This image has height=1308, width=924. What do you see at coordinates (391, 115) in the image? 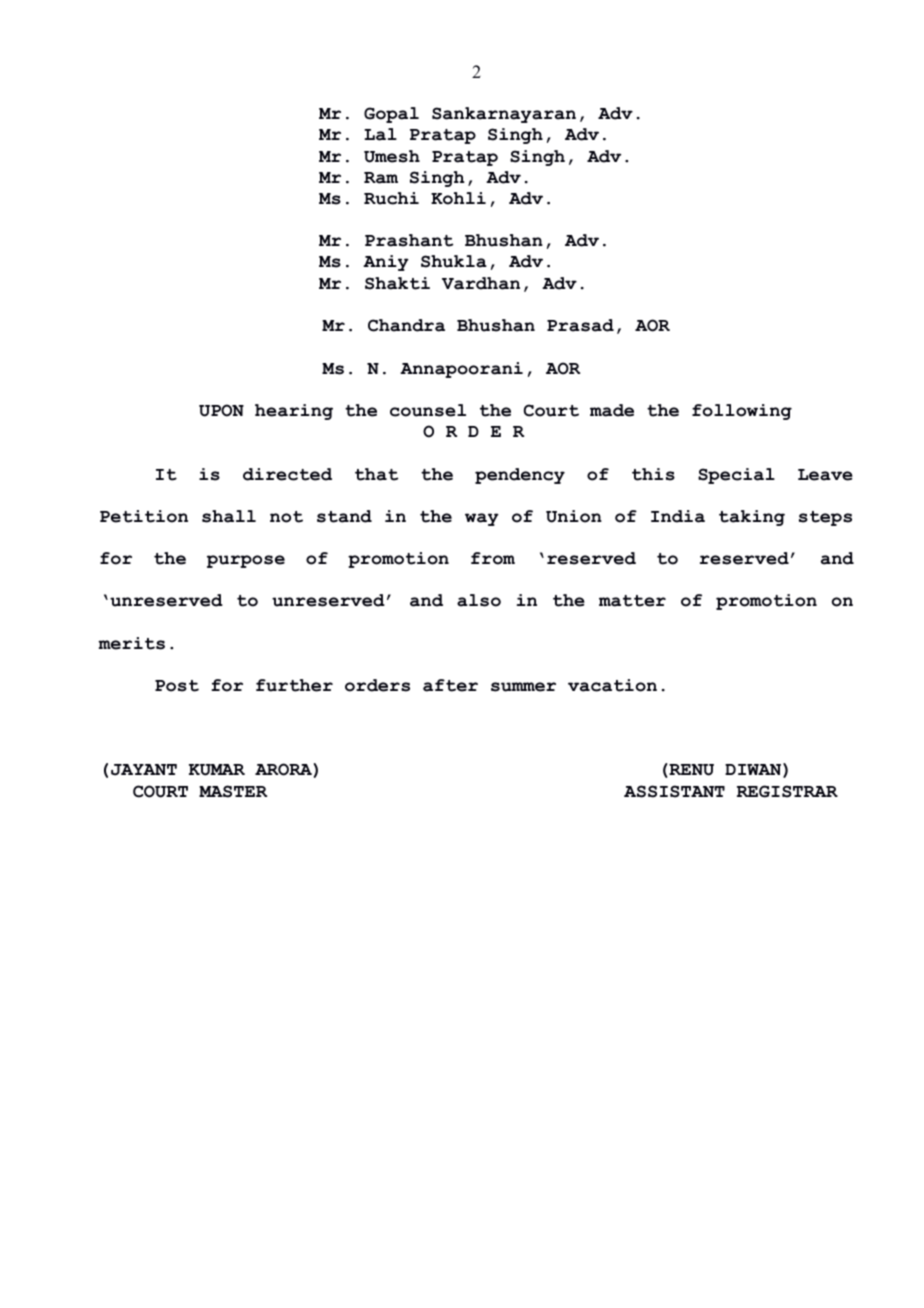
I see `Gopal` at bounding box center [391, 115].
